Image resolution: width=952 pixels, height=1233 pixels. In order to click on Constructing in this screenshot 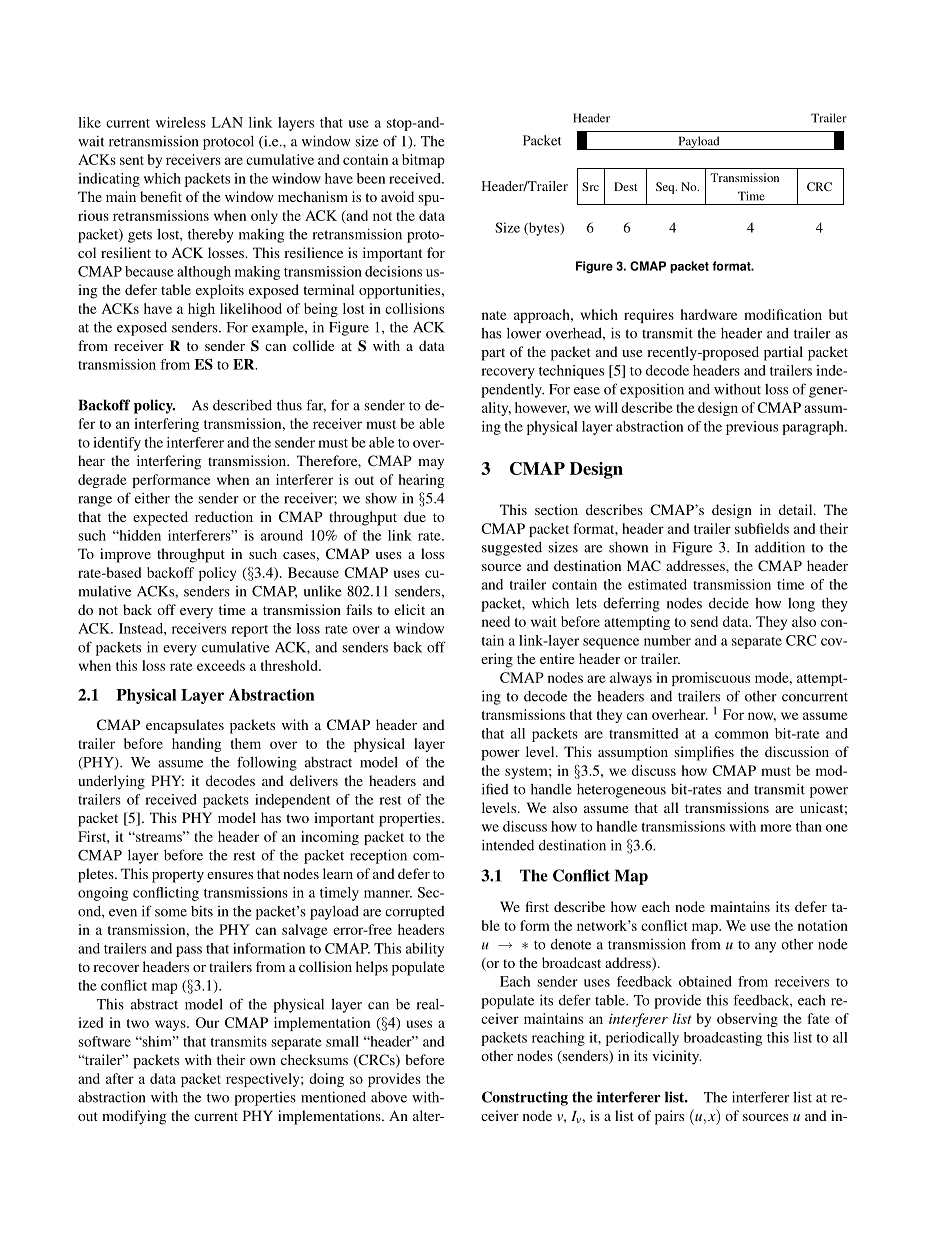, I will do `click(525, 1098)`.
